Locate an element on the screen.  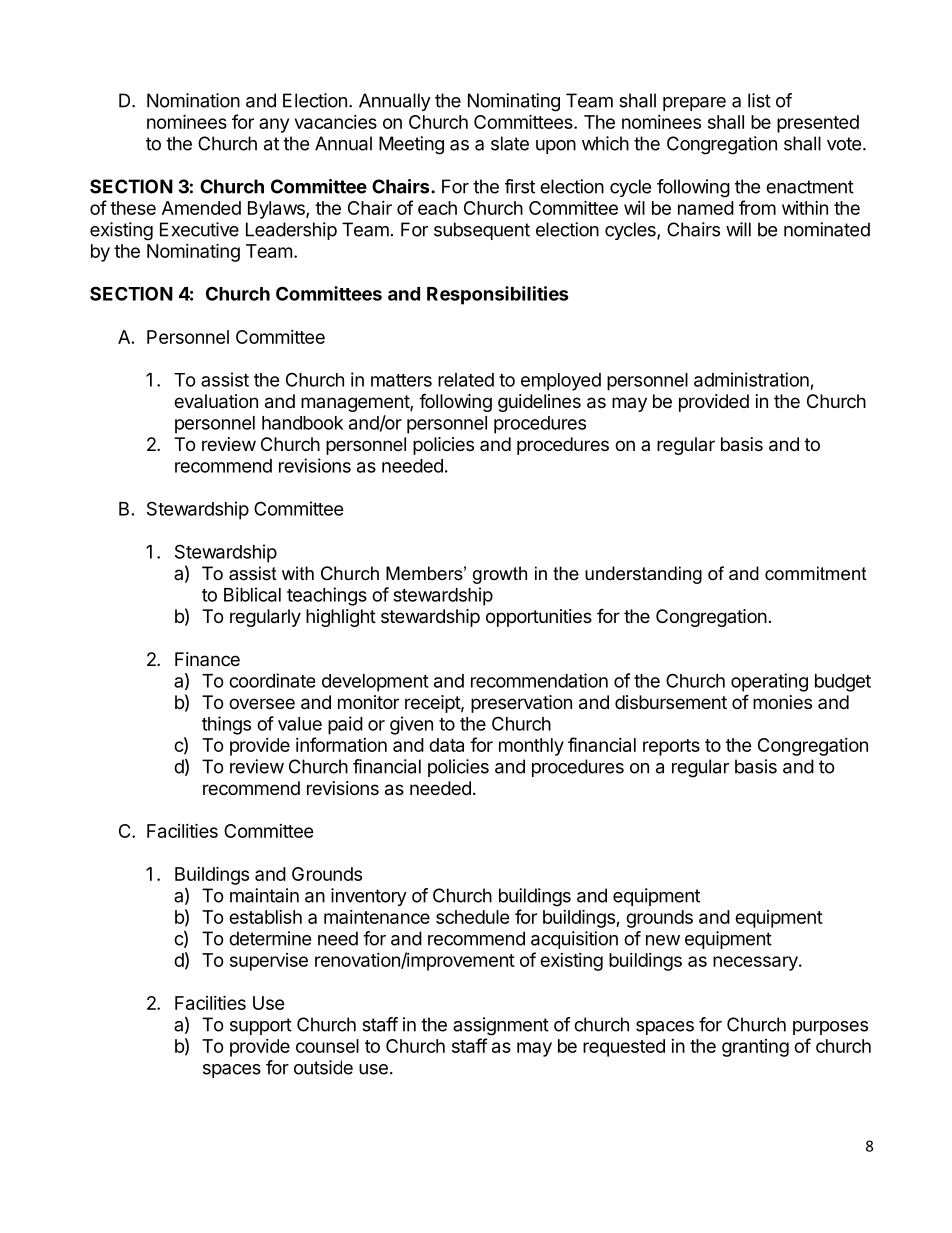
growth is located at coordinates (500, 575).
